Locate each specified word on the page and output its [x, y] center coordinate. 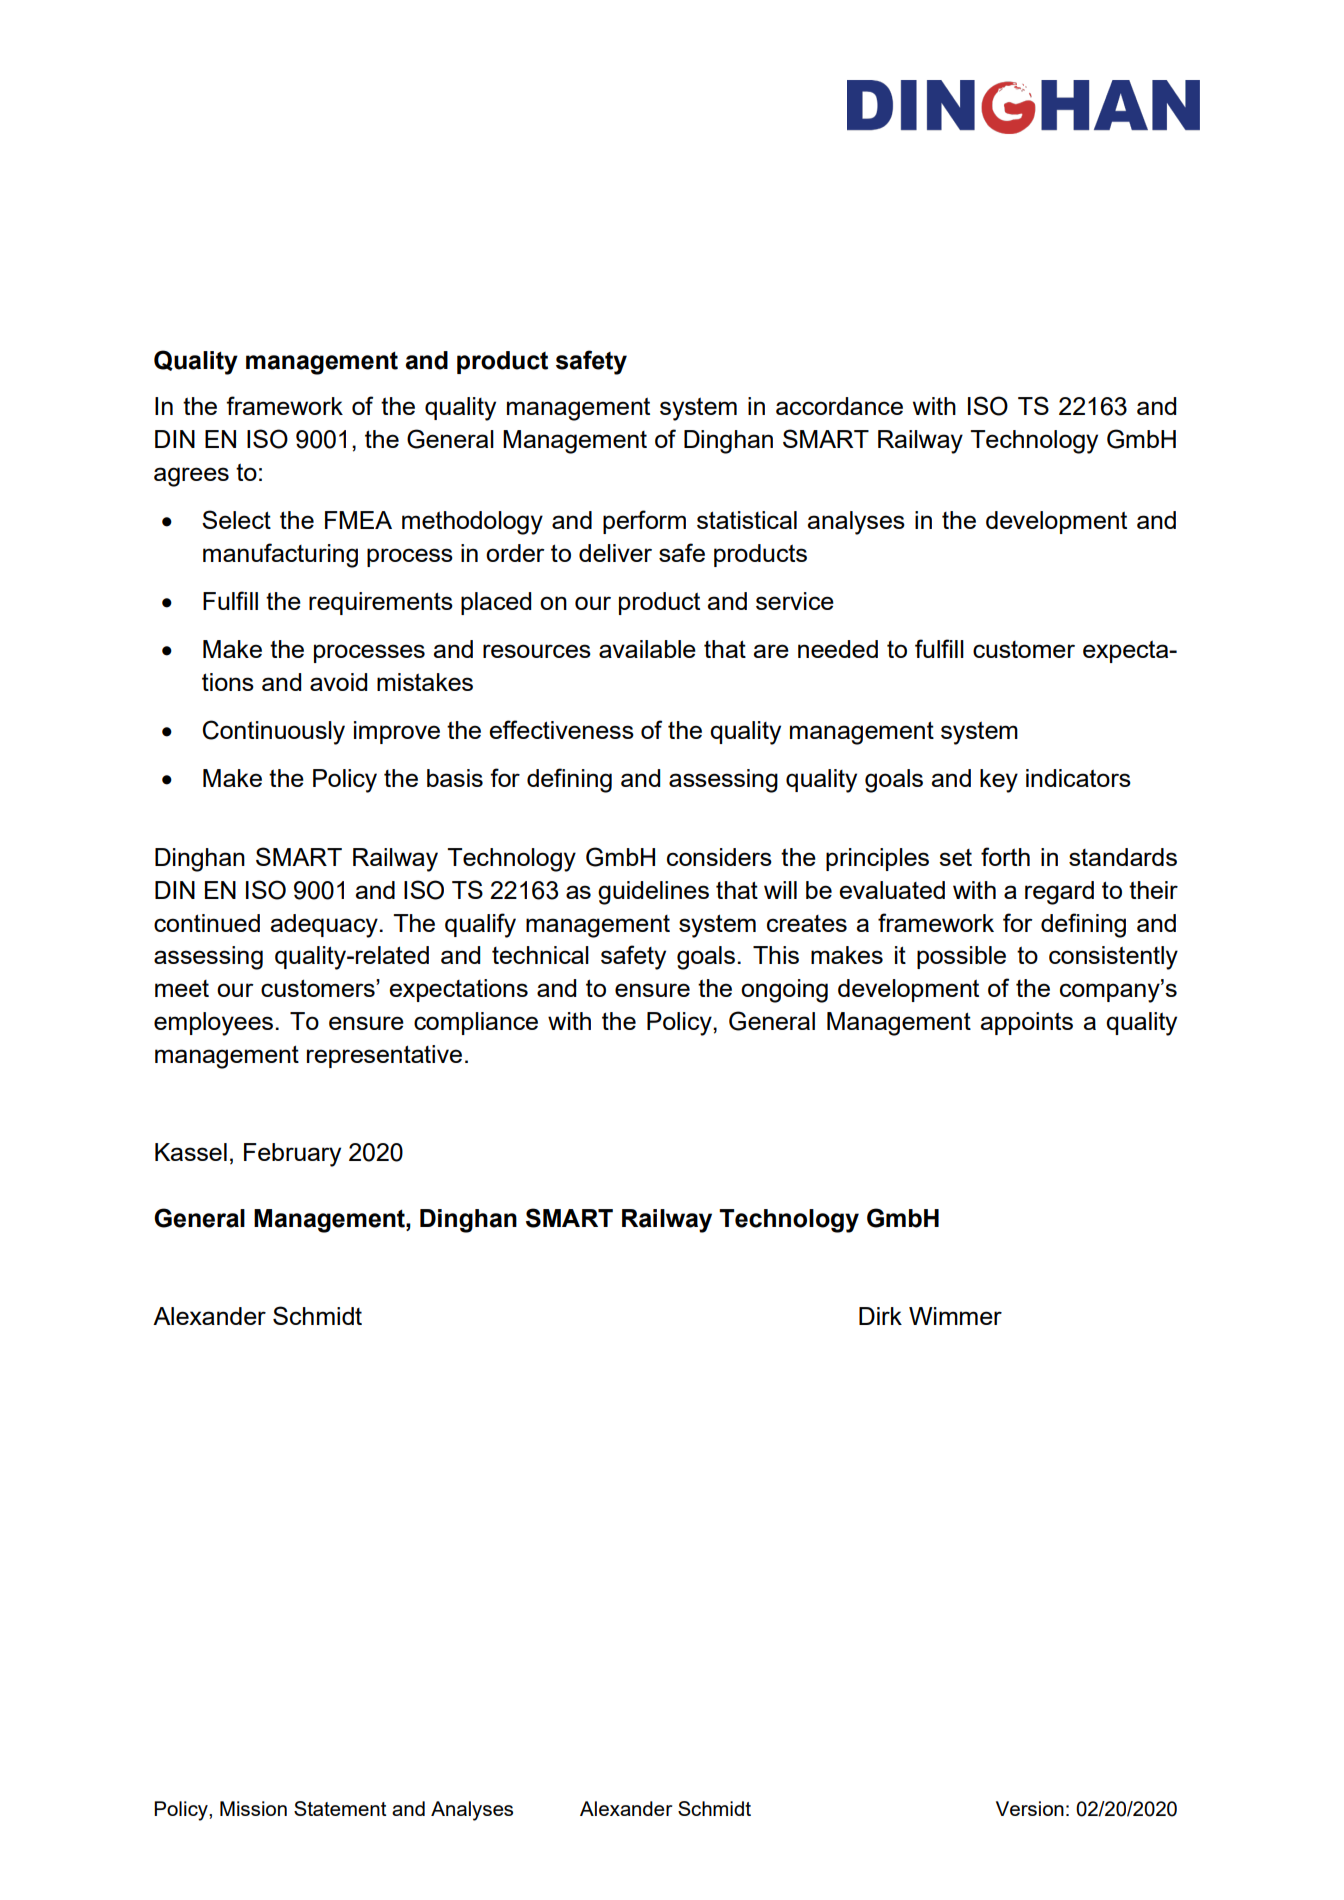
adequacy [324, 926]
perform [644, 522]
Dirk [880, 1316]
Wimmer [955, 1316]
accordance [839, 406]
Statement [340, 1808]
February [292, 1155]
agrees [191, 477]
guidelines [653, 893]
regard [1059, 893]
